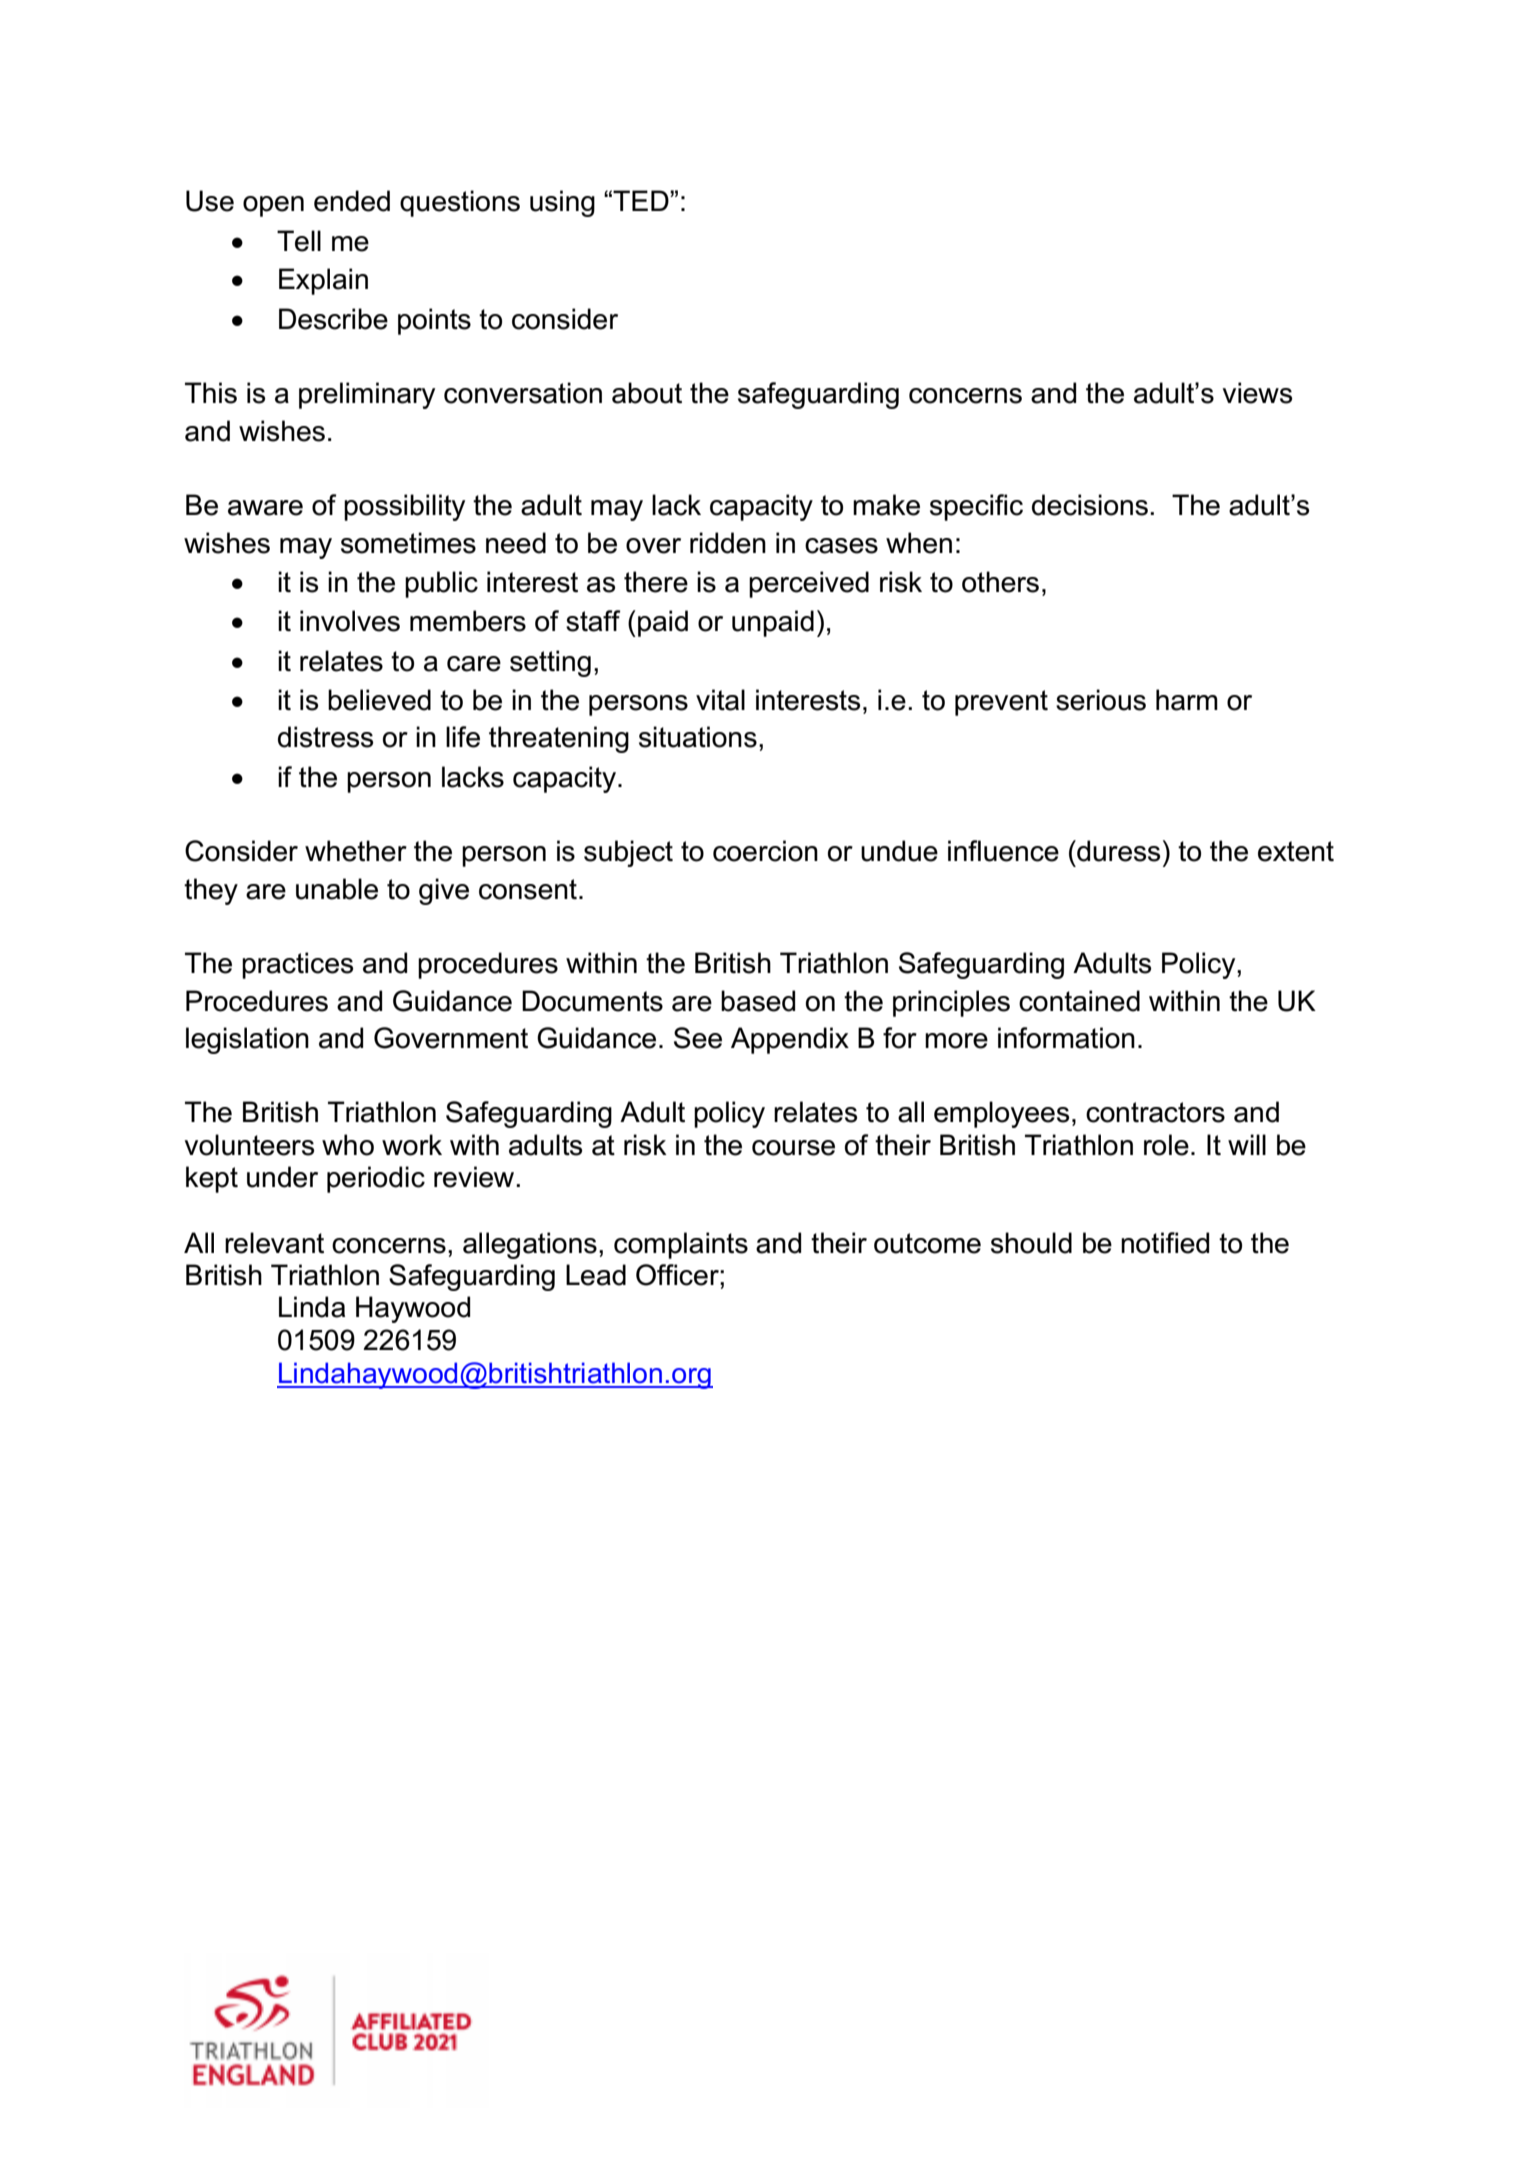  What do you see at coordinates (698, 737) in the document?
I see `situations` at bounding box center [698, 737].
